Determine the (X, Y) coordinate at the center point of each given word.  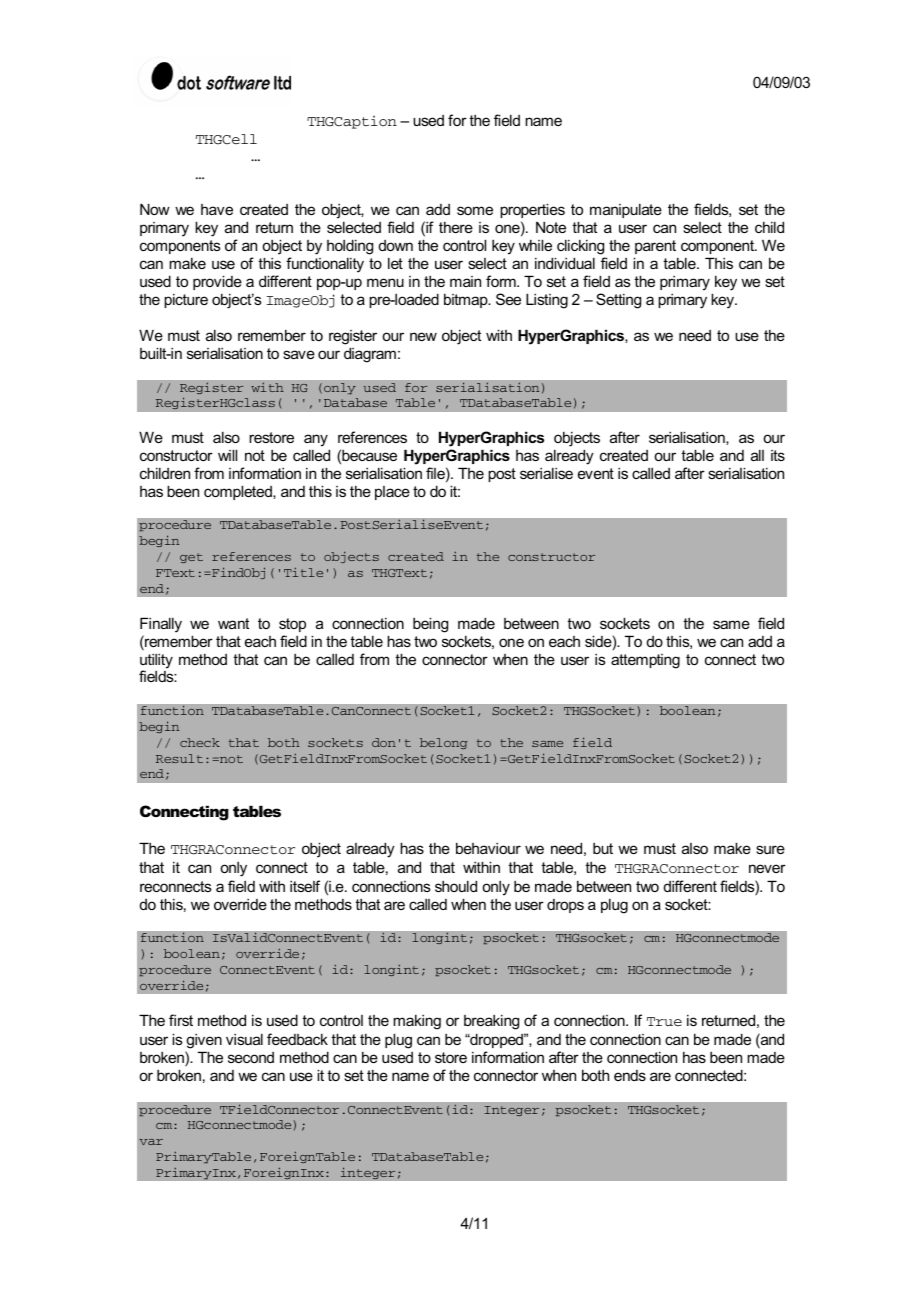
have (217, 209)
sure (770, 849)
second (251, 1057)
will (227, 455)
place (392, 493)
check (200, 742)
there (456, 227)
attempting (645, 661)
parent (655, 247)
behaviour (488, 848)
